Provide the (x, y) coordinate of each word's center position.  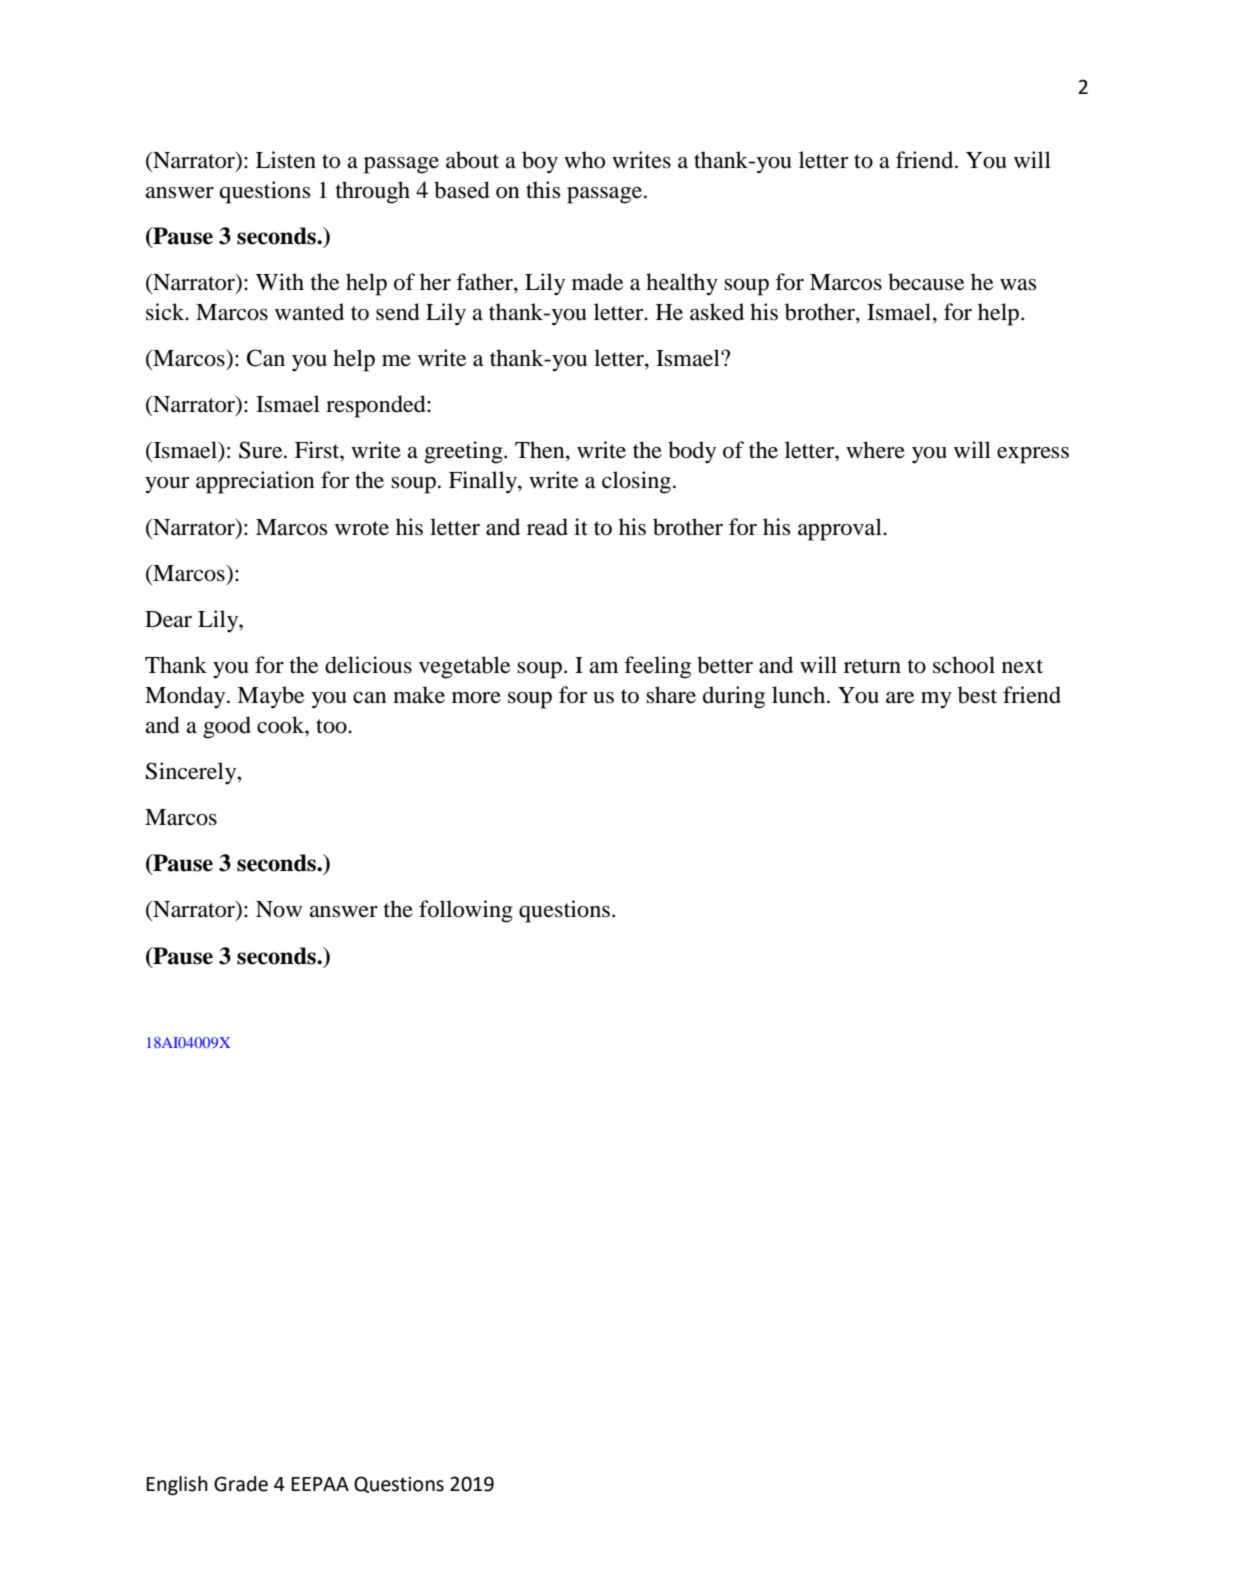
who (584, 160)
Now (279, 909)
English (177, 1485)
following (466, 911)
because (926, 282)
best (977, 695)
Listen (286, 160)
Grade (241, 1484)
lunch (800, 695)
